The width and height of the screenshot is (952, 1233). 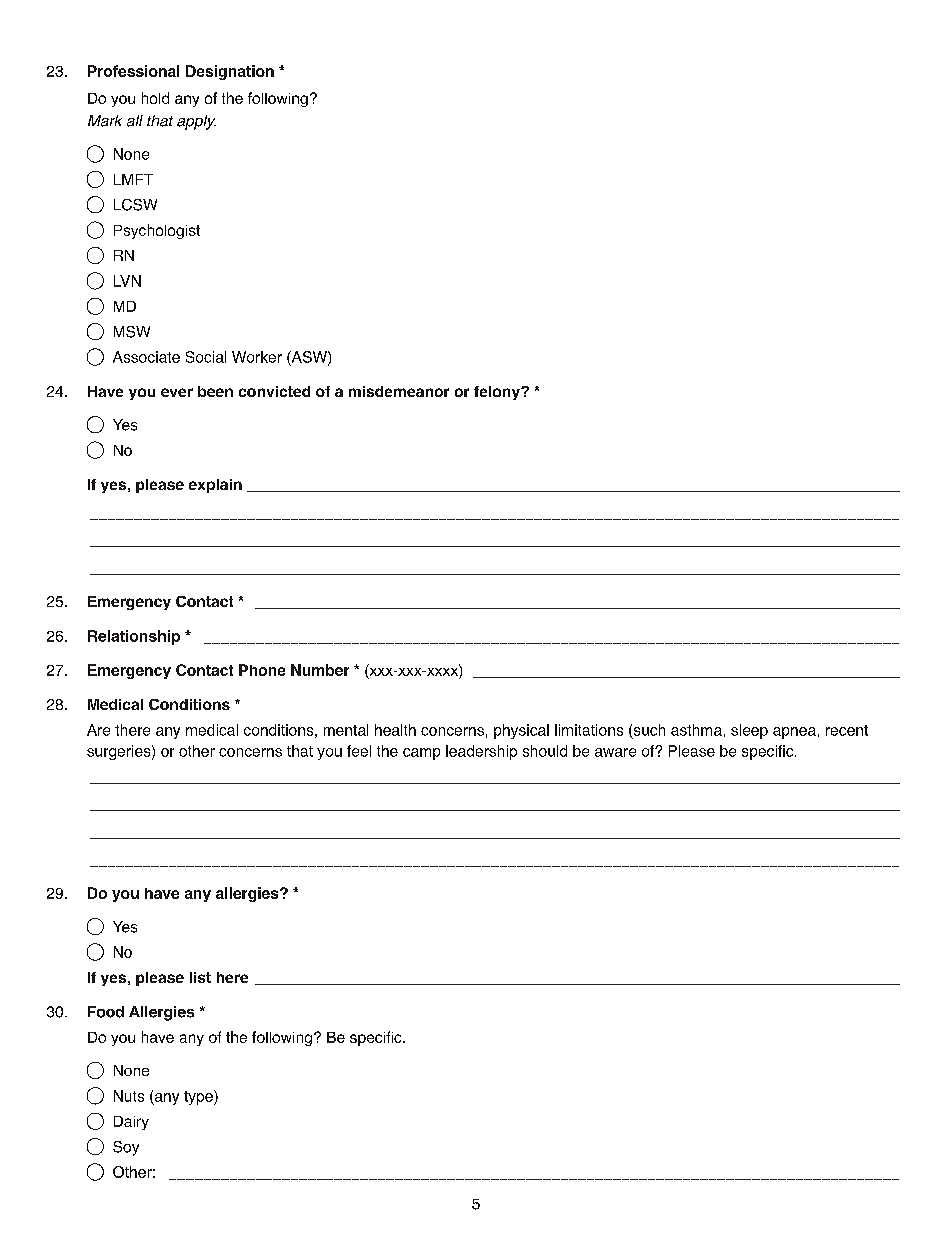 I want to click on felony, so click(x=498, y=393).
